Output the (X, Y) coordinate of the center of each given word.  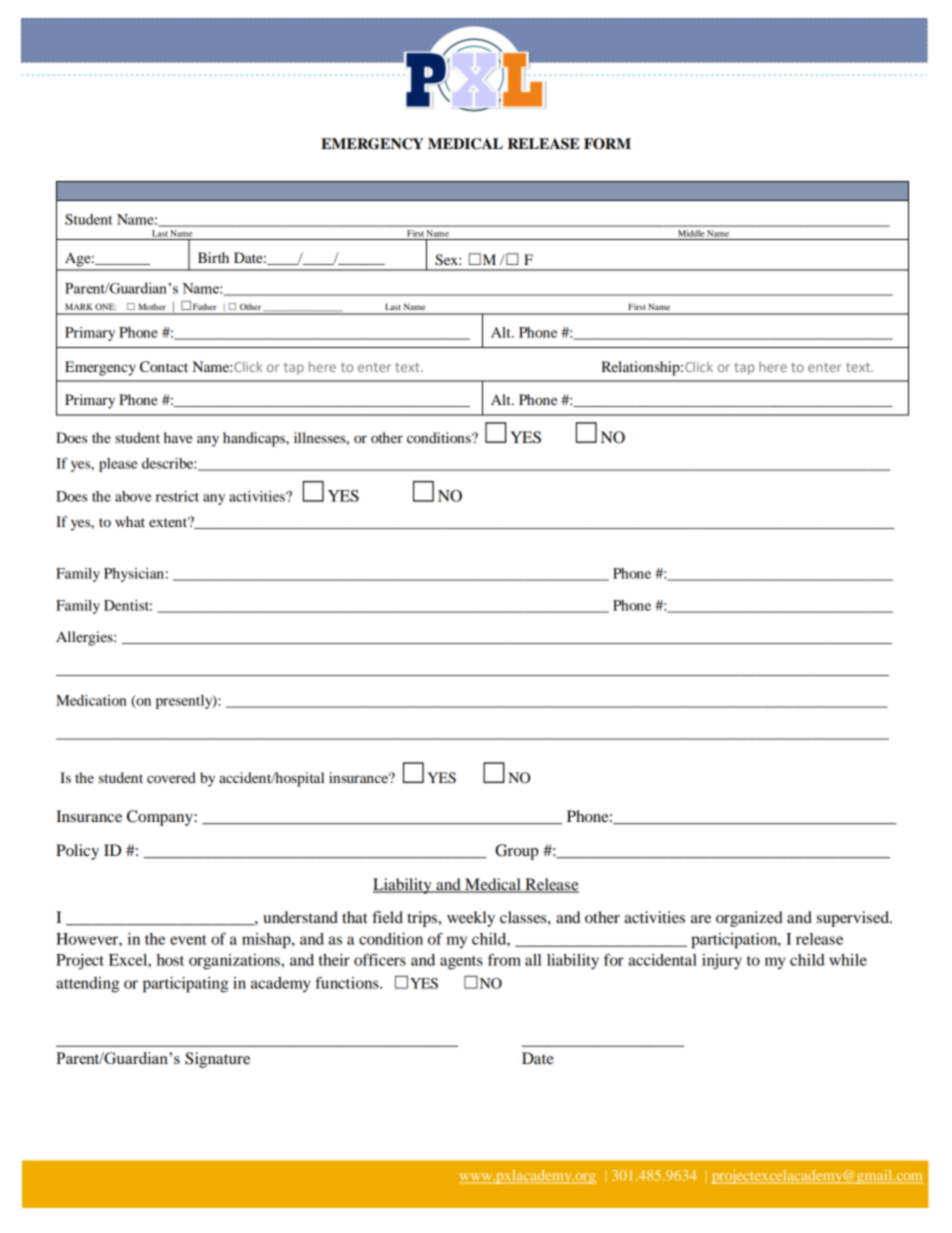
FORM (607, 144)
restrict (177, 496)
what (130, 521)
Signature (217, 1060)
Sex (447, 260)
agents (461, 963)
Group (517, 852)
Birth (213, 257)
